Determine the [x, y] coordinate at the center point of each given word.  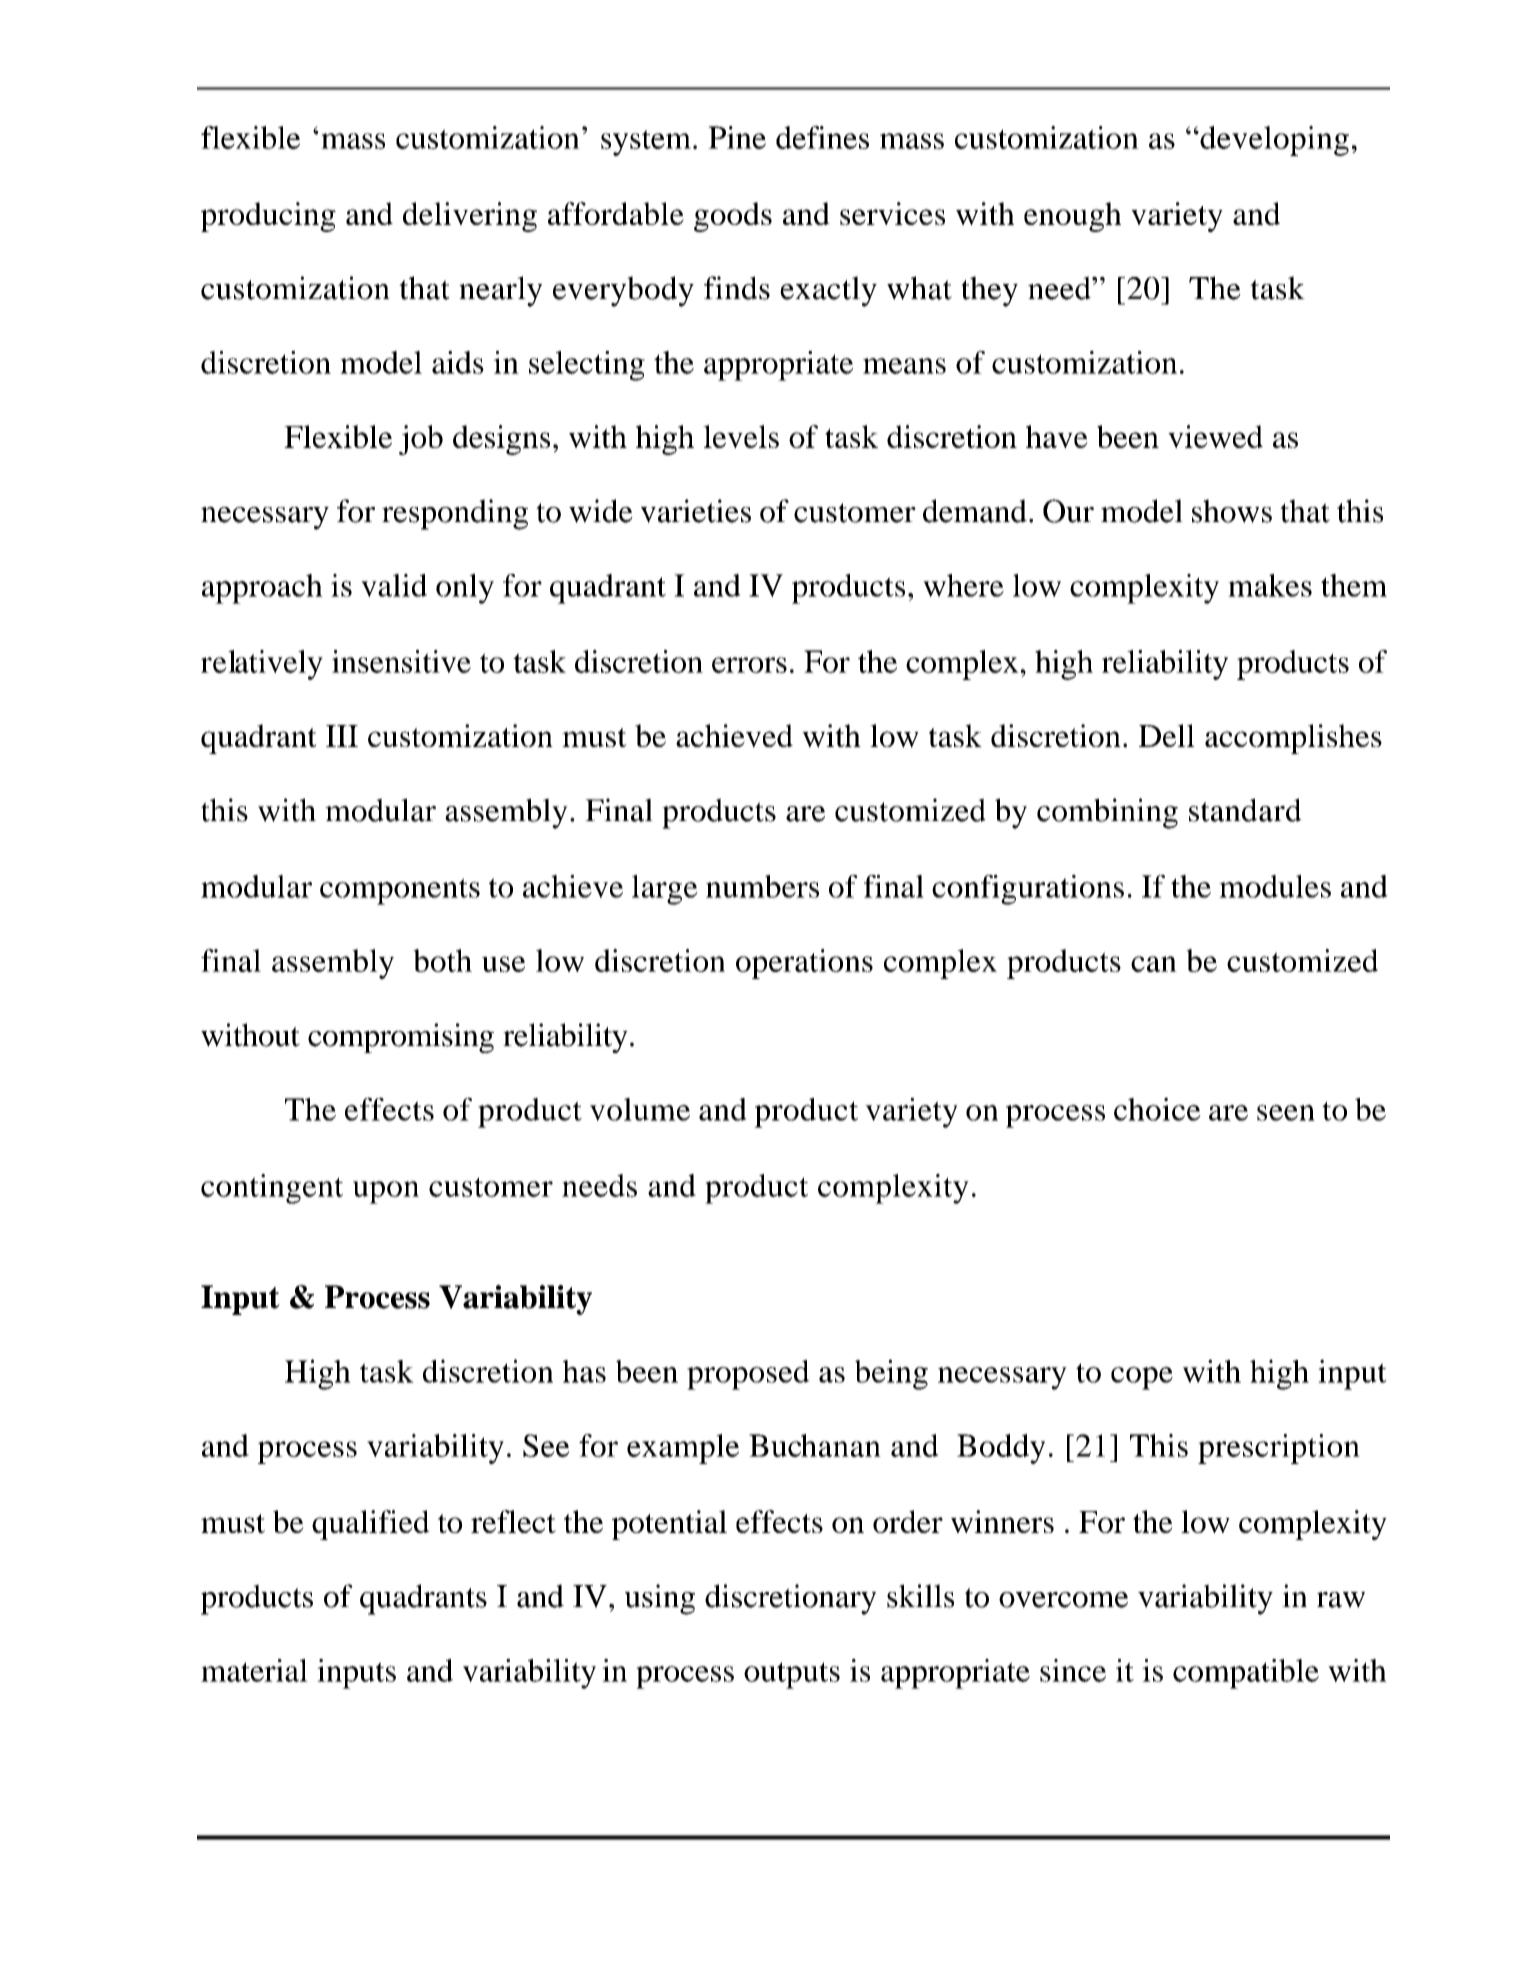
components [400, 891]
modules [1275, 886]
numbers [762, 886]
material [254, 1670]
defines [822, 137]
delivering [470, 217]
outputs [792, 1675]
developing [1273, 141]
